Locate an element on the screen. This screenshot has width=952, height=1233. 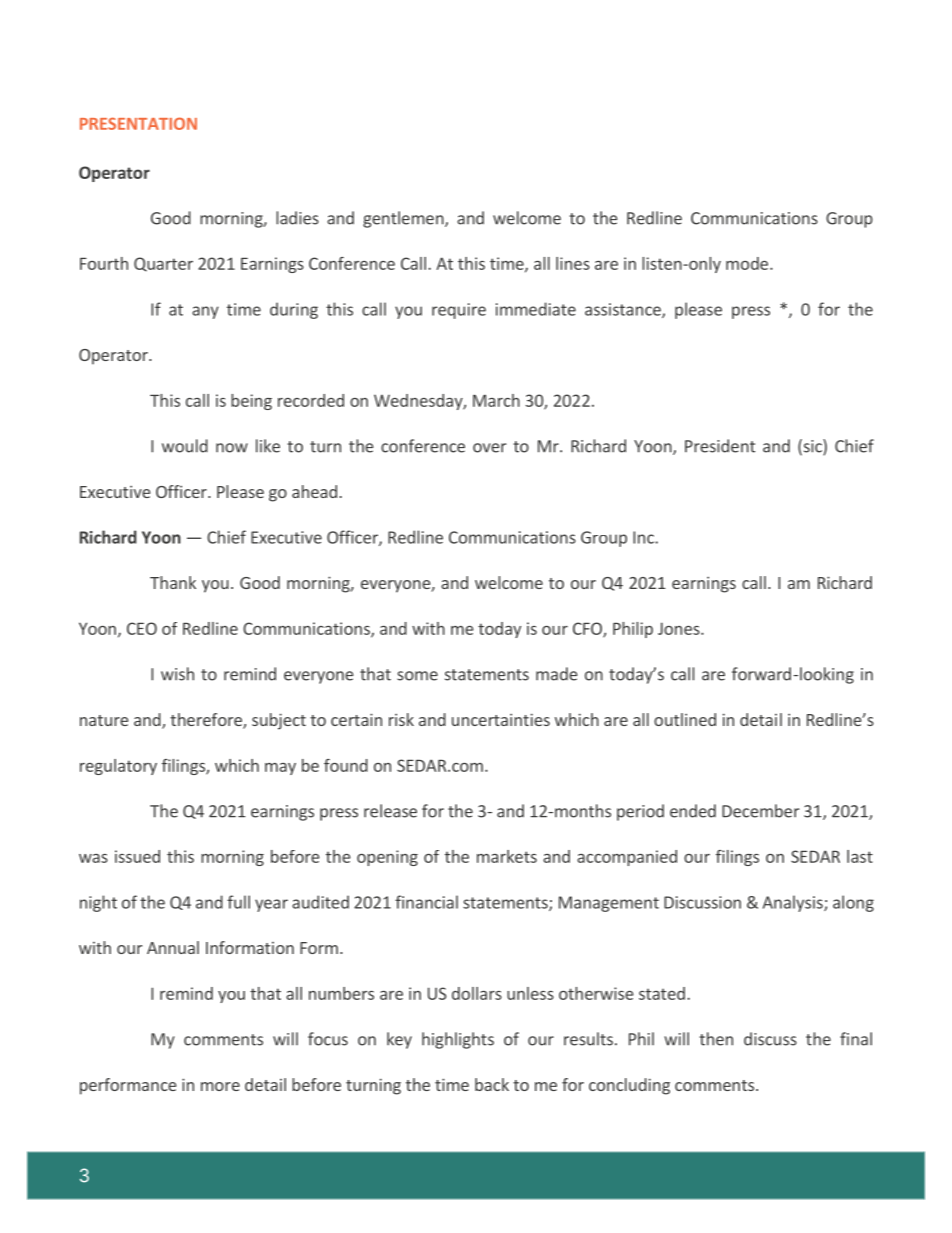
Thank is located at coordinates (173, 582).
